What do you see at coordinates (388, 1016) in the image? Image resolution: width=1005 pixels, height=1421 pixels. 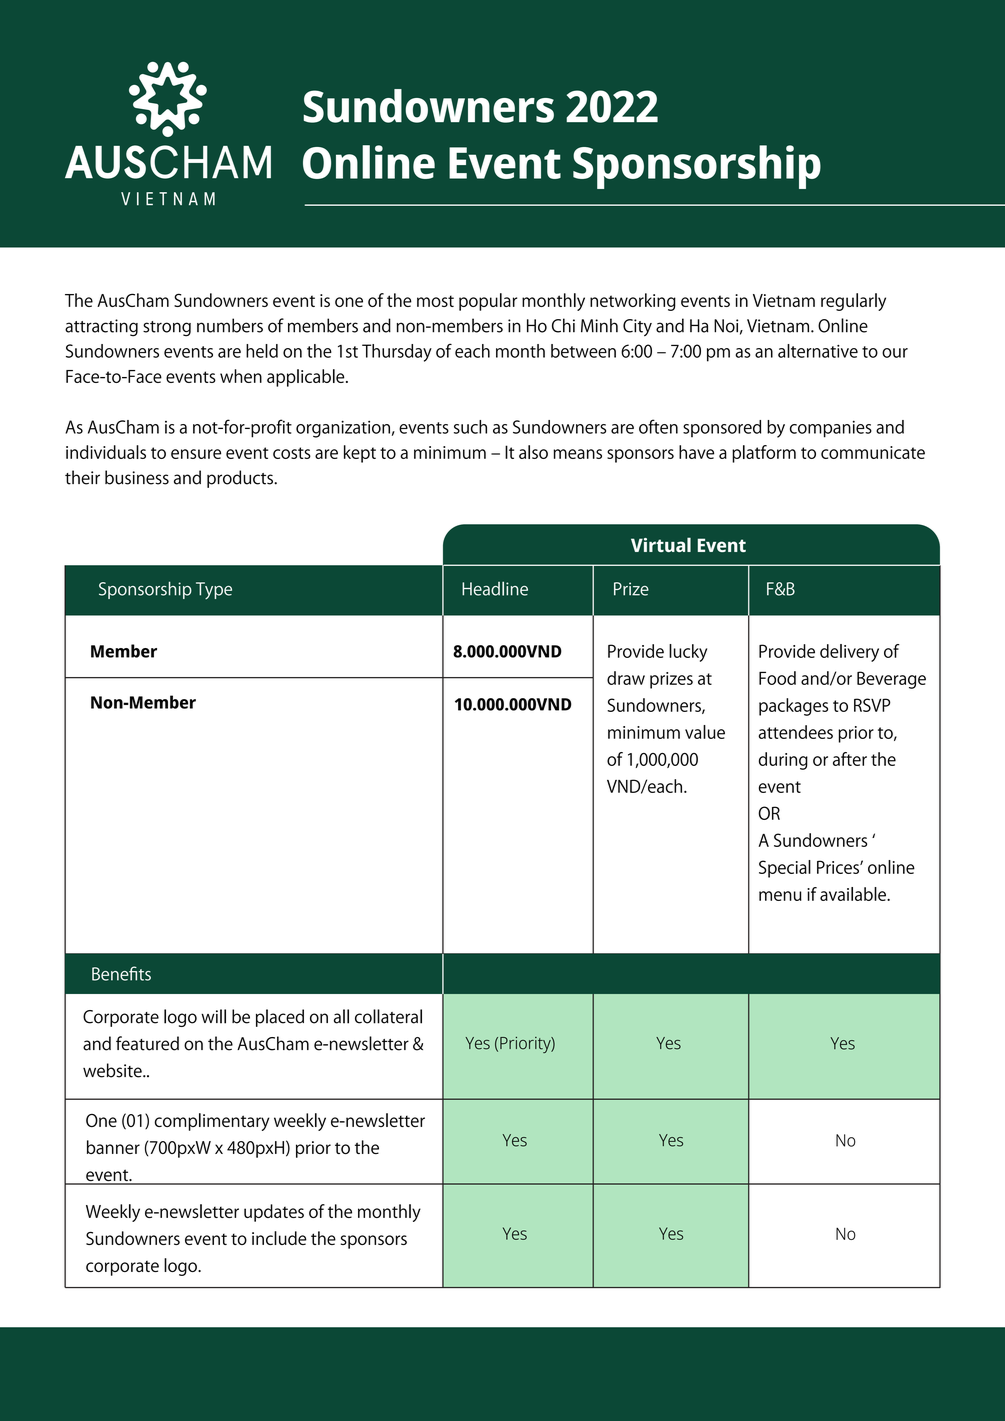 I see `collateral` at bounding box center [388, 1016].
